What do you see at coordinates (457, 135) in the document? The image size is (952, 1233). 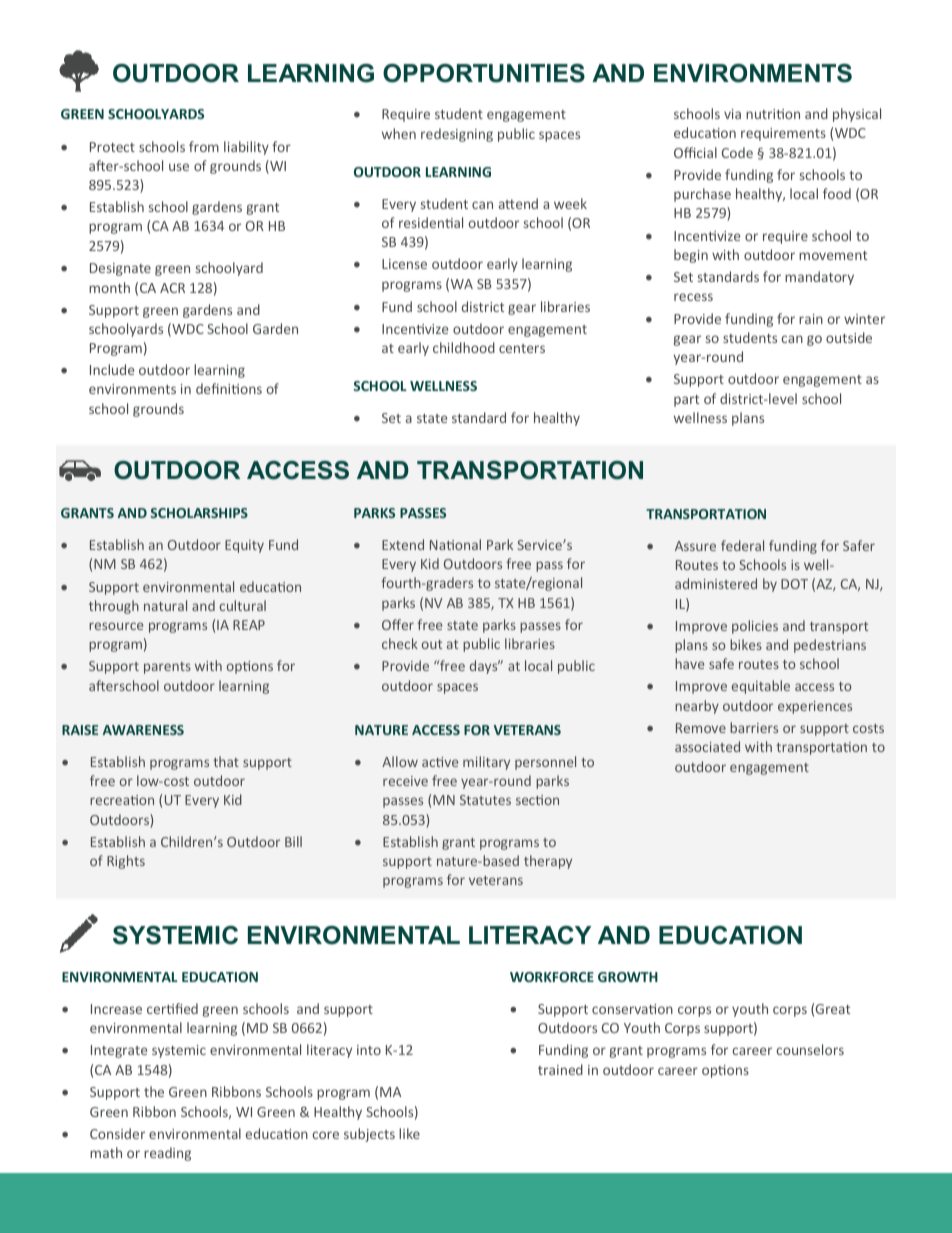 I see `redesigning` at bounding box center [457, 135].
